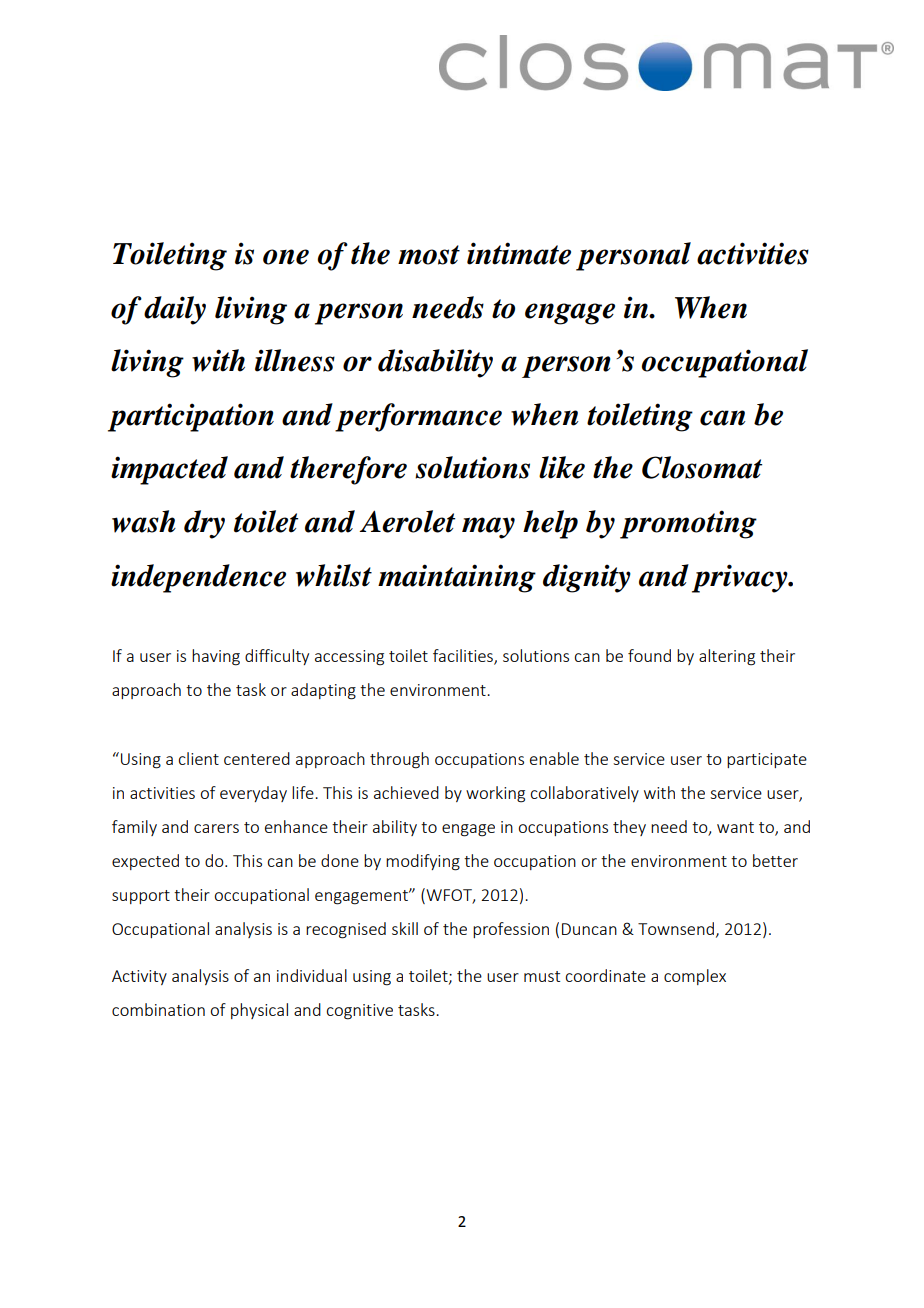  What do you see at coordinates (542, 976) in the document?
I see `must` at bounding box center [542, 976].
